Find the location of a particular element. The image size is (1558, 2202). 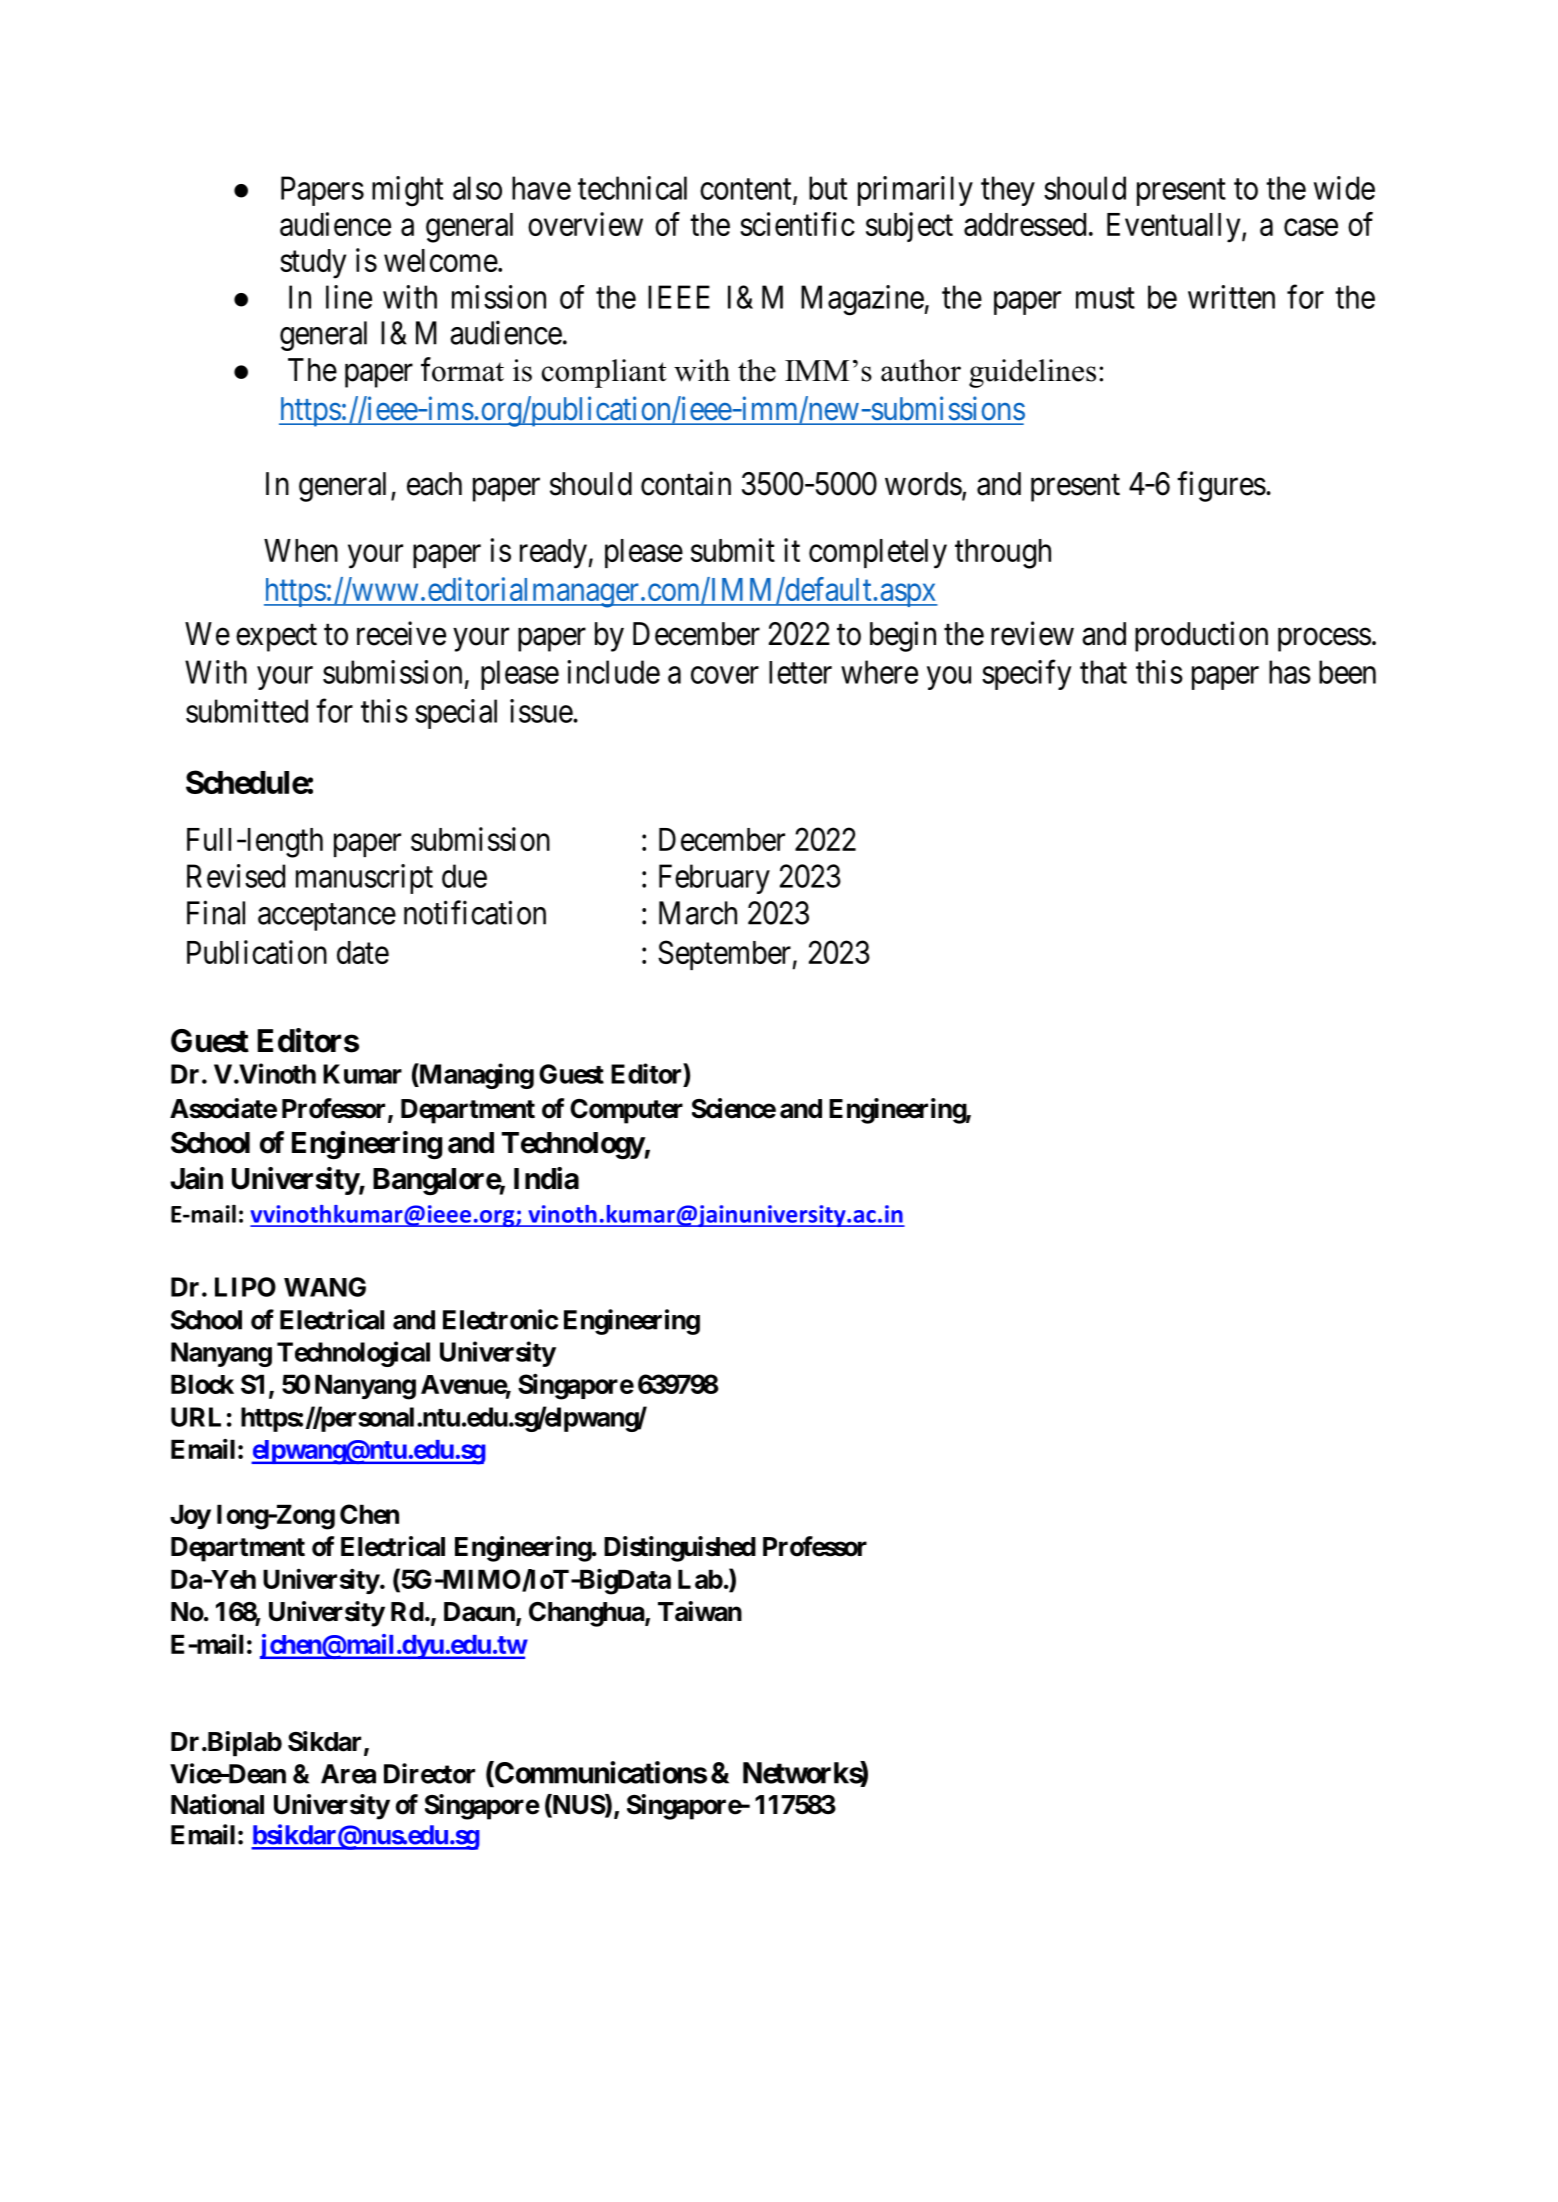

Area is located at coordinates (348, 1774).
